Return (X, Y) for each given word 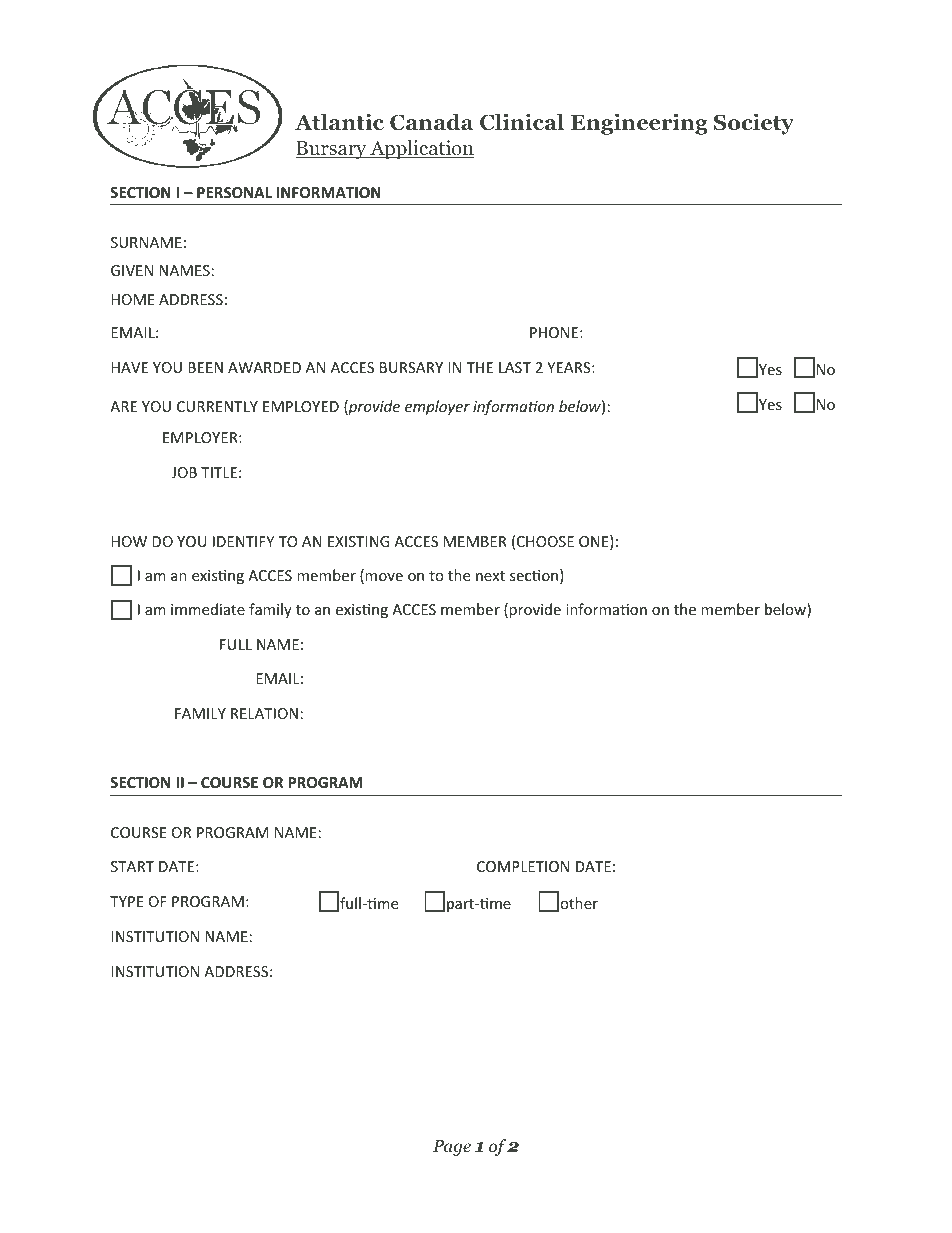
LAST (515, 367)
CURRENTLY (217, 406)
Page (452, 1148)
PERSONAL (234, 192)
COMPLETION (523, 866)
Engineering (639, 124)
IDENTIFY (243, 541)
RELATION (264, 713)
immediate (208, 609)
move (384, 577)
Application (421, 149)
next (490, 576)
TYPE (126, 901)
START (132, 866)
